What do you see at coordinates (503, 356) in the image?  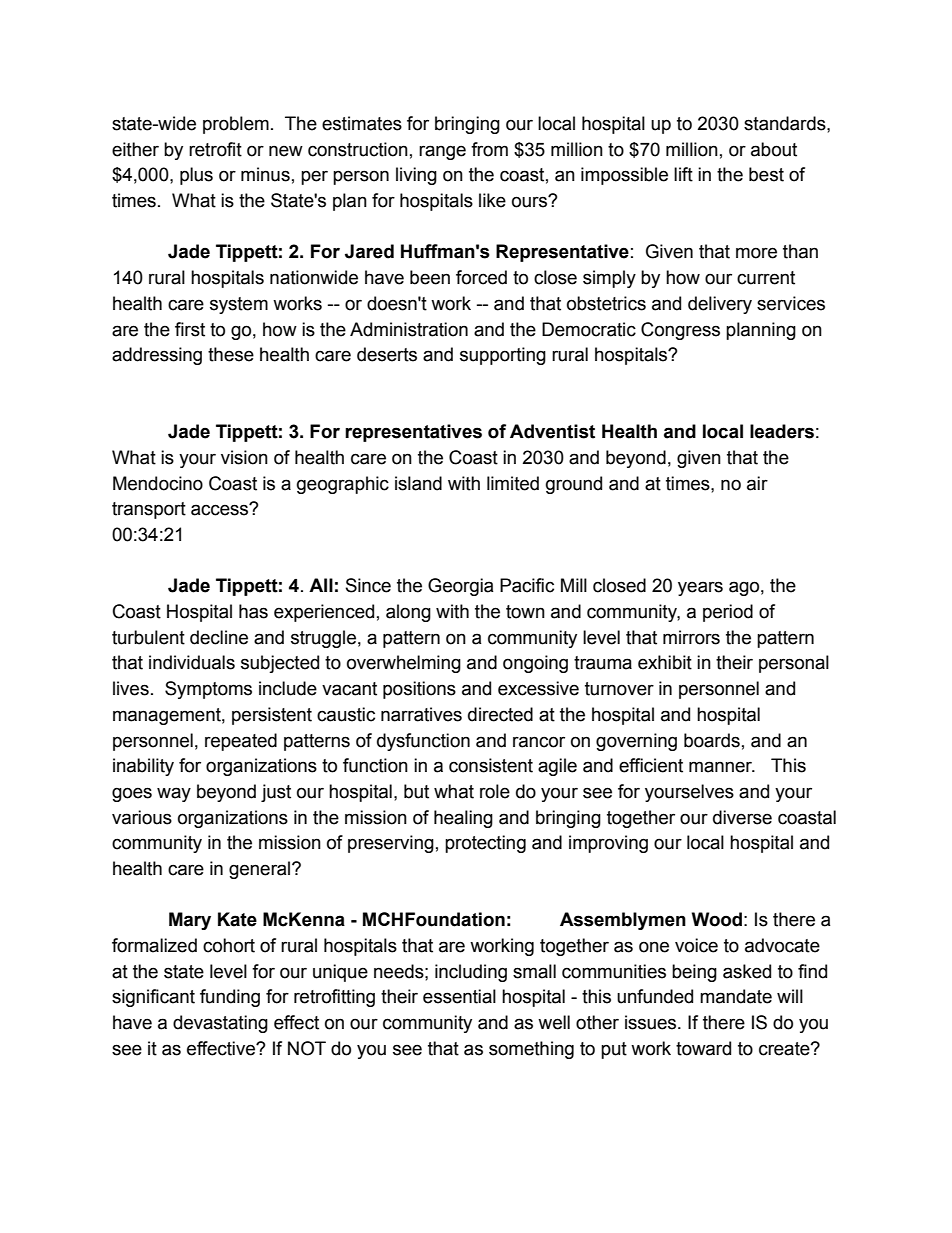 I see `supporting` at bounding box center [503, 356].
